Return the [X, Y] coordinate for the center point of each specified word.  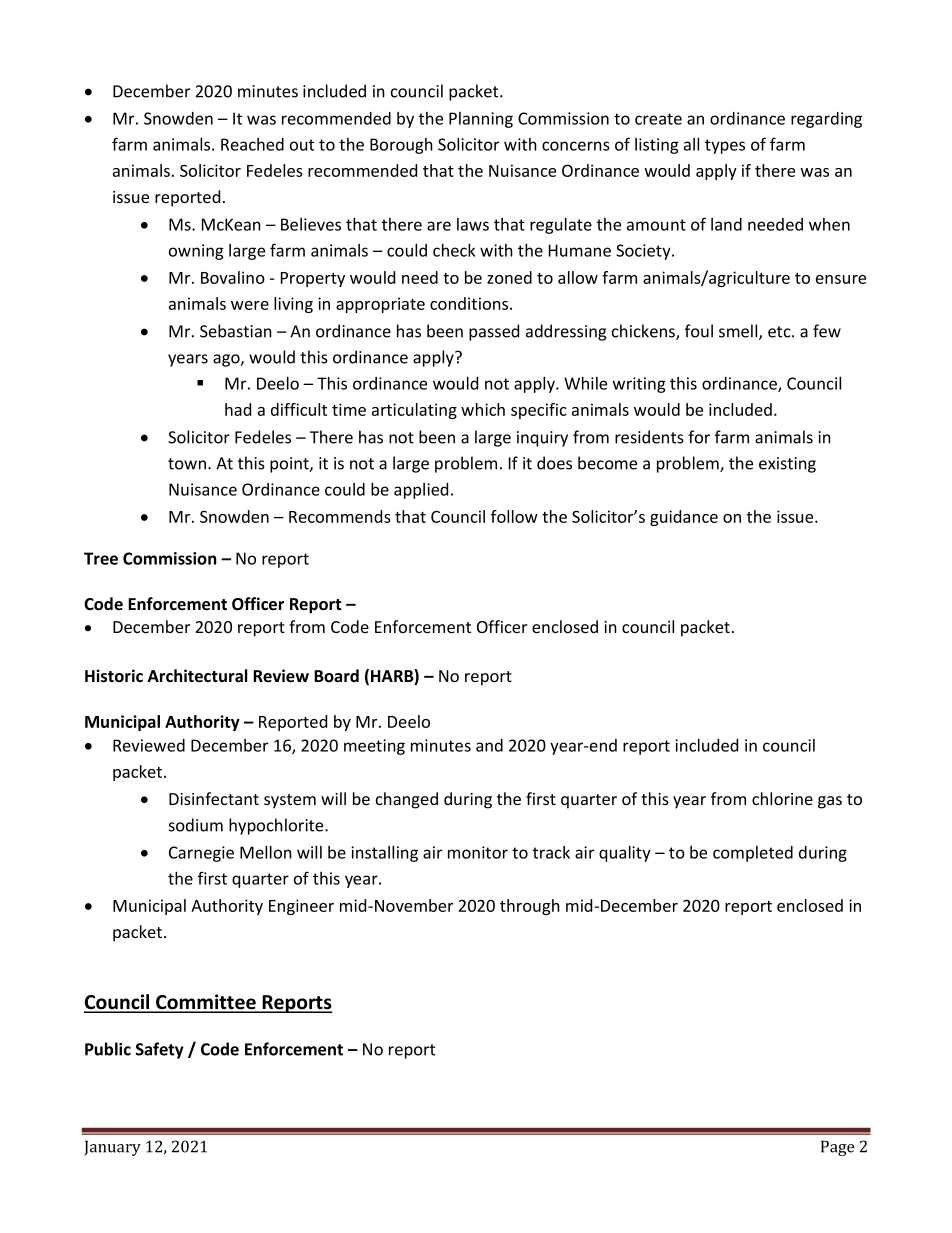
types [725, 146]
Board [336, 676]
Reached [252, 144]
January [112, 1148]
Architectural [197, 676]
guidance [684, 518]
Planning [481, 120]
